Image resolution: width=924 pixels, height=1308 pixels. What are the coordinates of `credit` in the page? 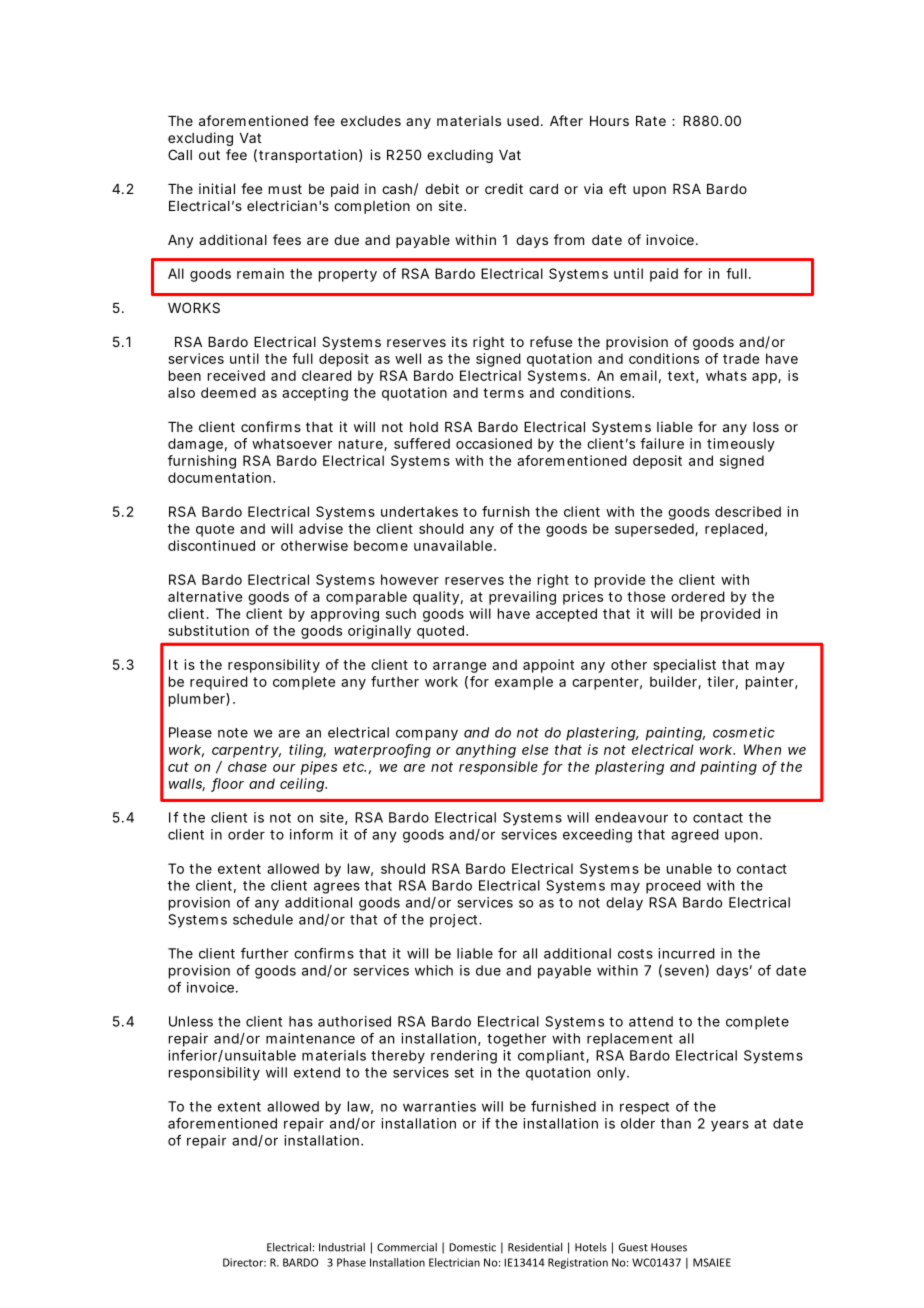 It's located at (504, 188).
